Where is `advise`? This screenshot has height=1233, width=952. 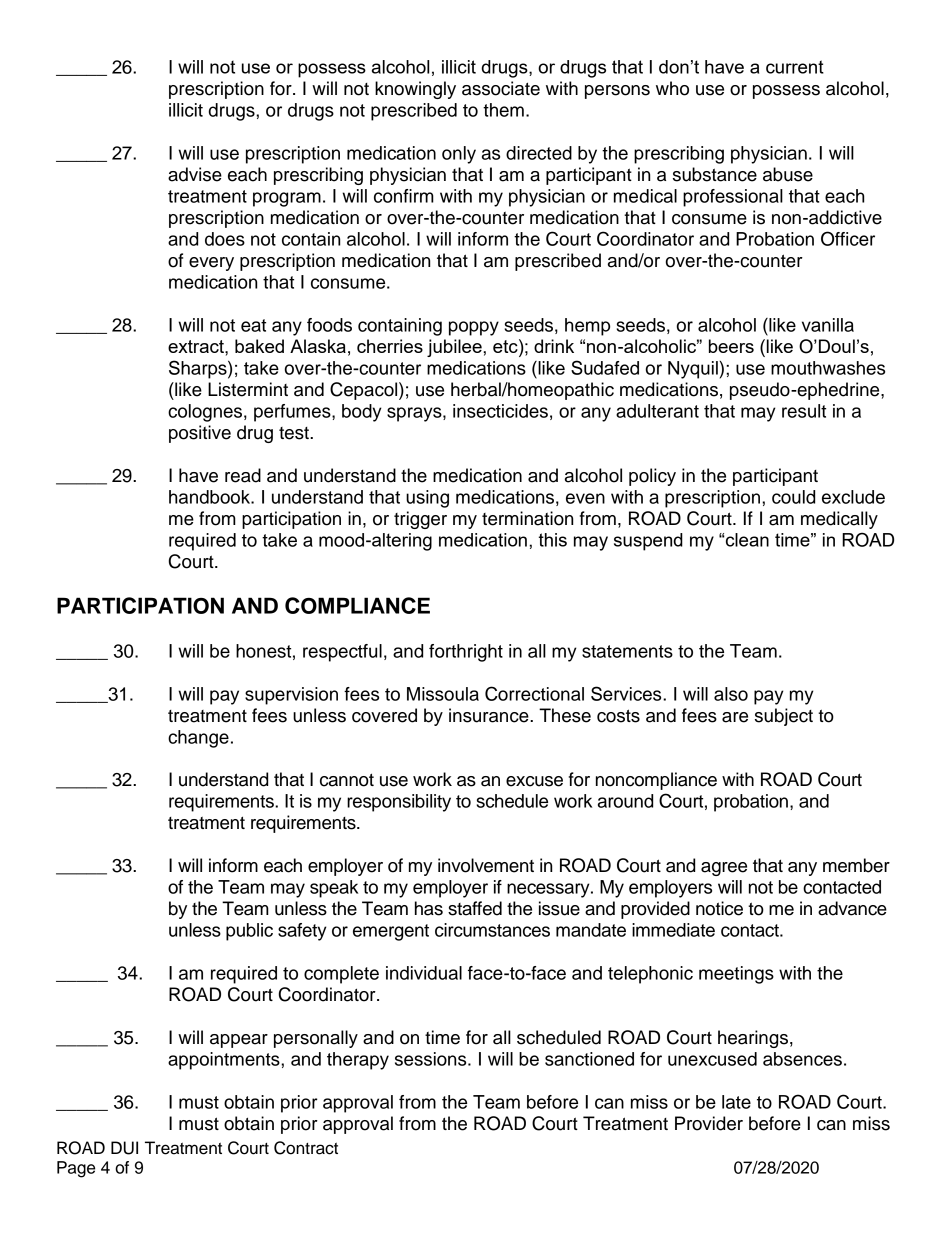
advise is located at coordinates (195, 174).
